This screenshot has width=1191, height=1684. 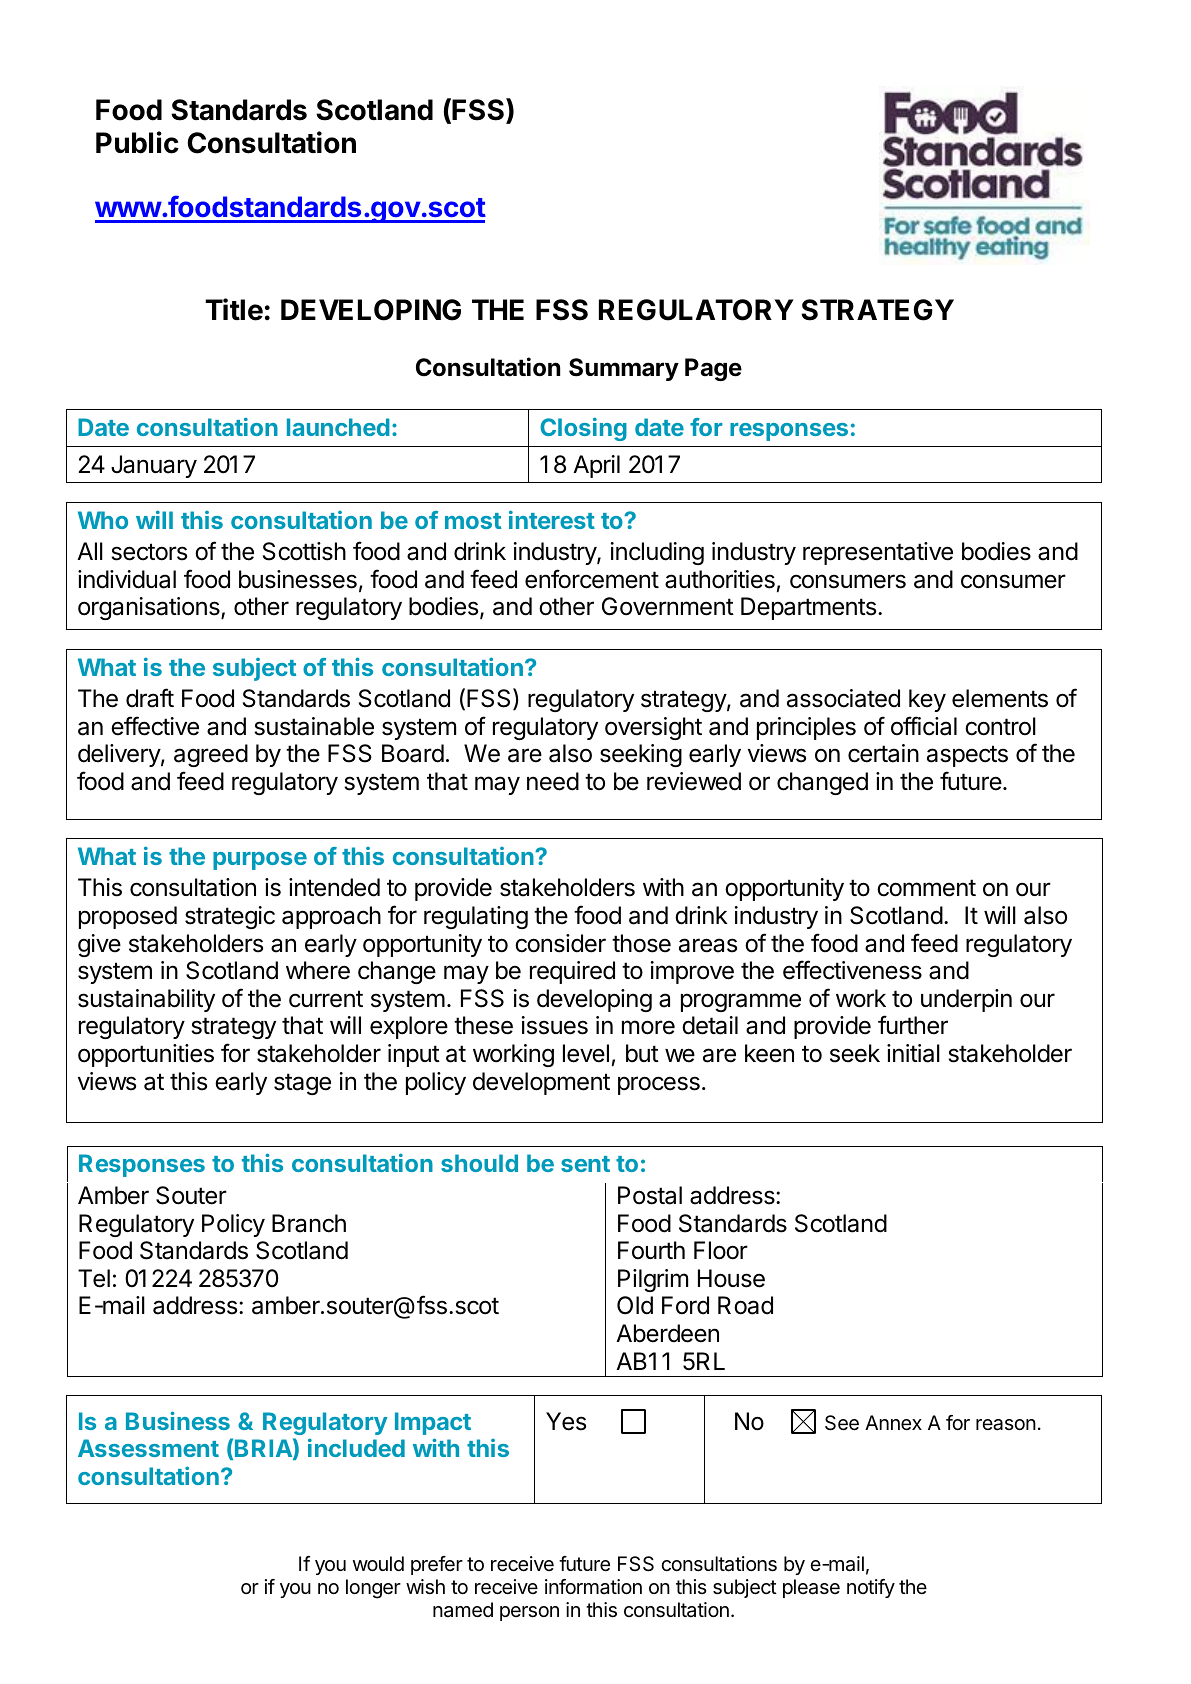 I want to click on Public, so click(x=137, y=142).
